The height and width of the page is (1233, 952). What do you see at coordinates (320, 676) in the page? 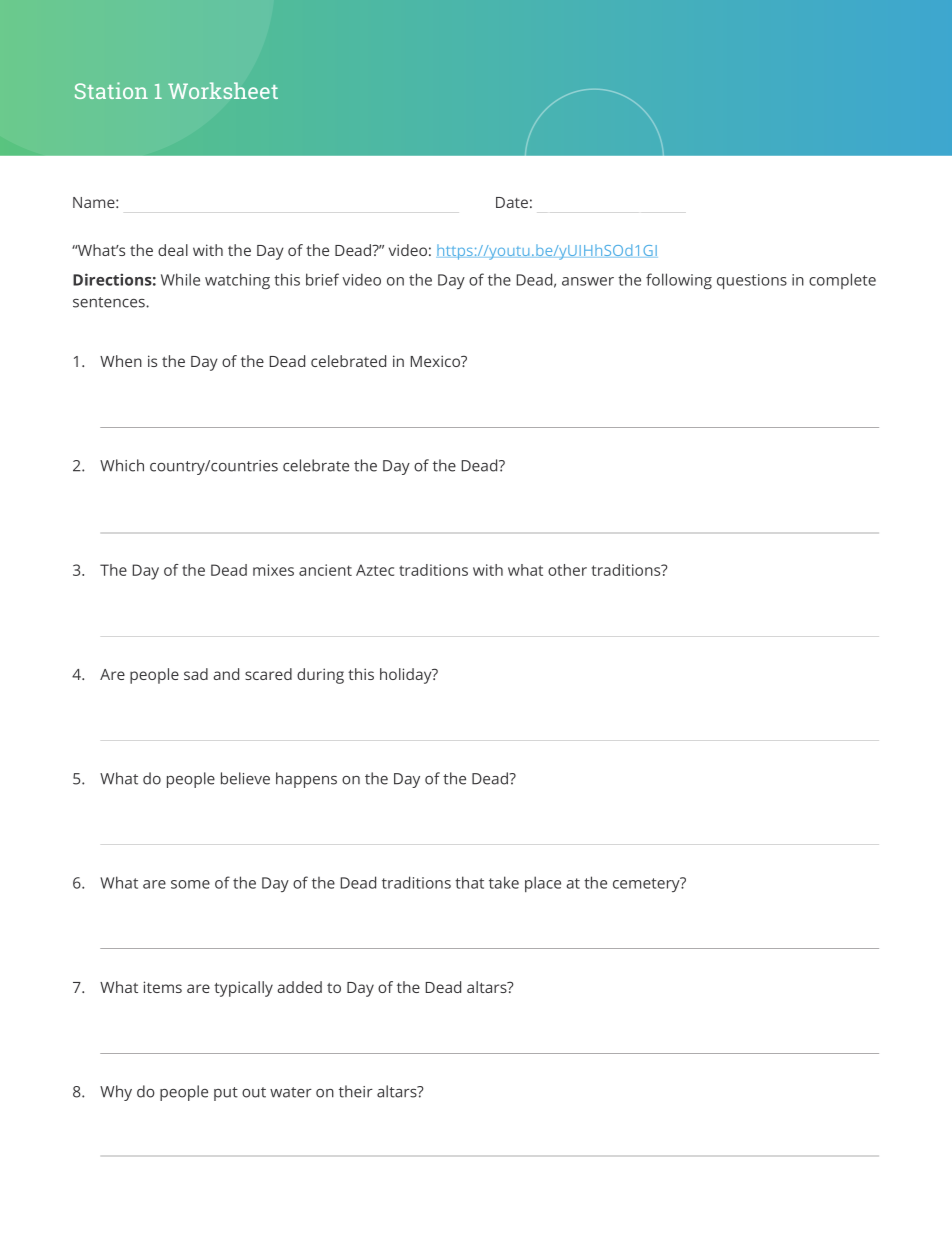
I see `during` at bounding box center [320, 676].
